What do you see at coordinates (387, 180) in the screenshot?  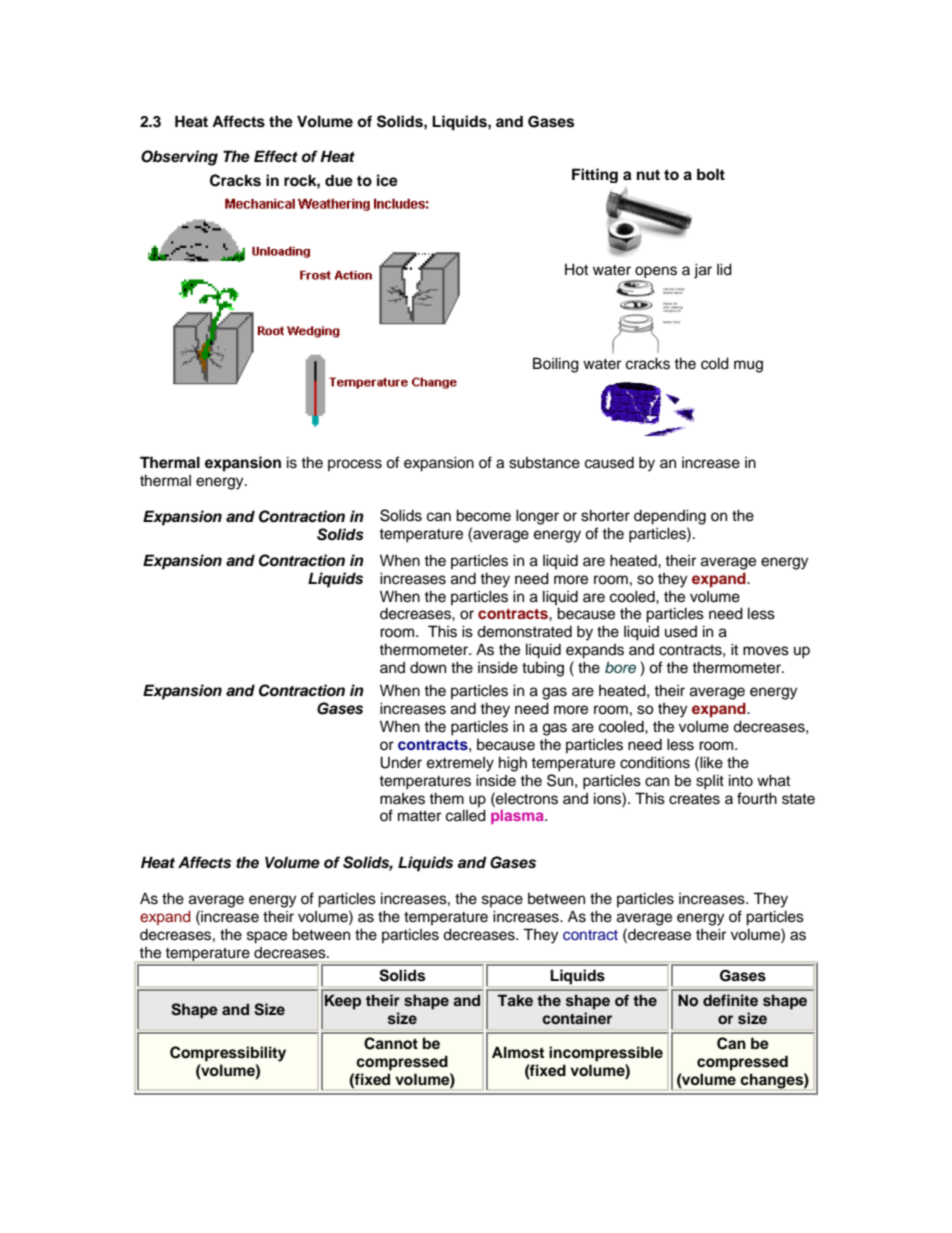 I see `ice` at bounding box center [387, 180].
